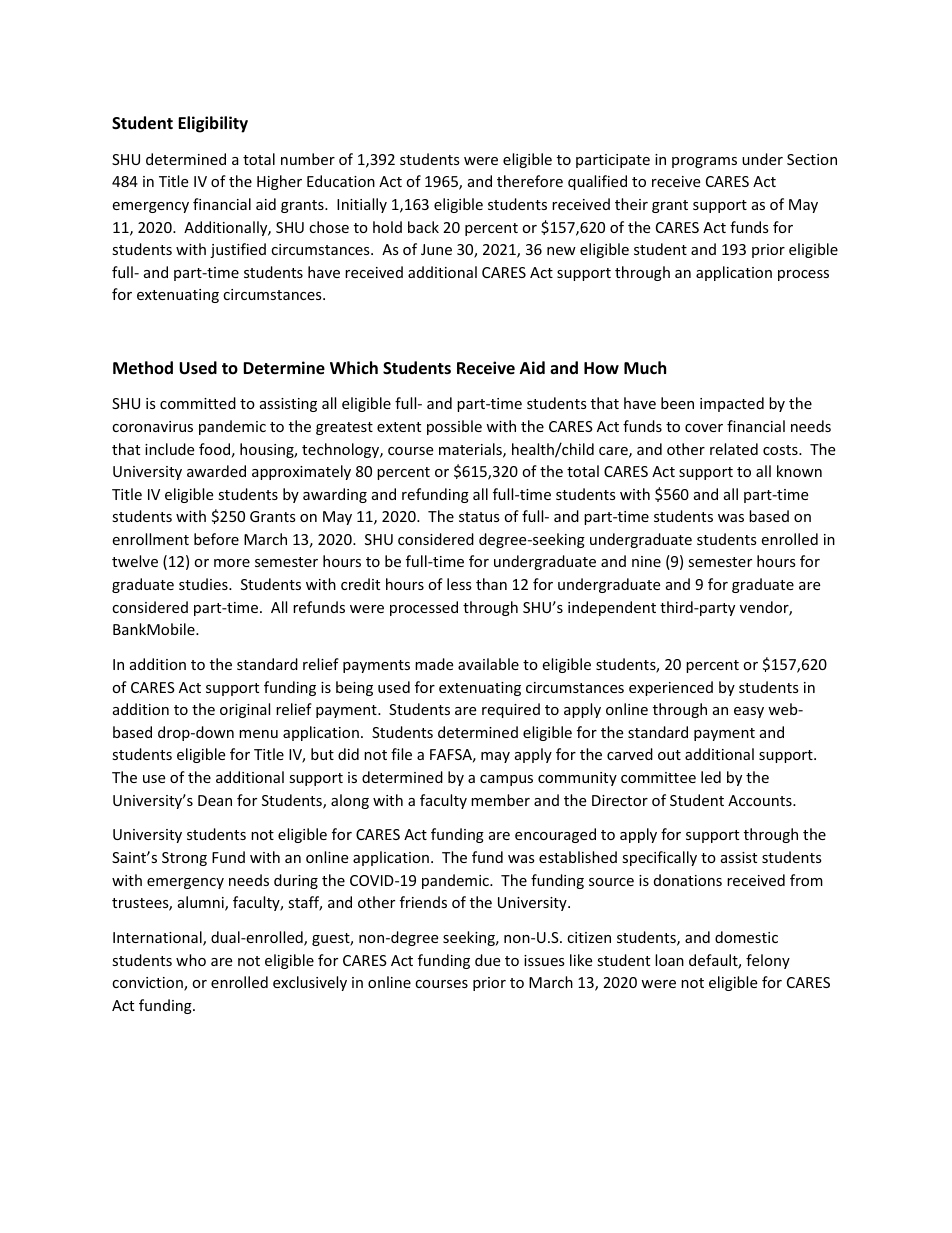 This document has width=952, height=1233. What do you see at coordinates (732, 404) in the document?
I see `impacted` at bounding box center [732, 404].
